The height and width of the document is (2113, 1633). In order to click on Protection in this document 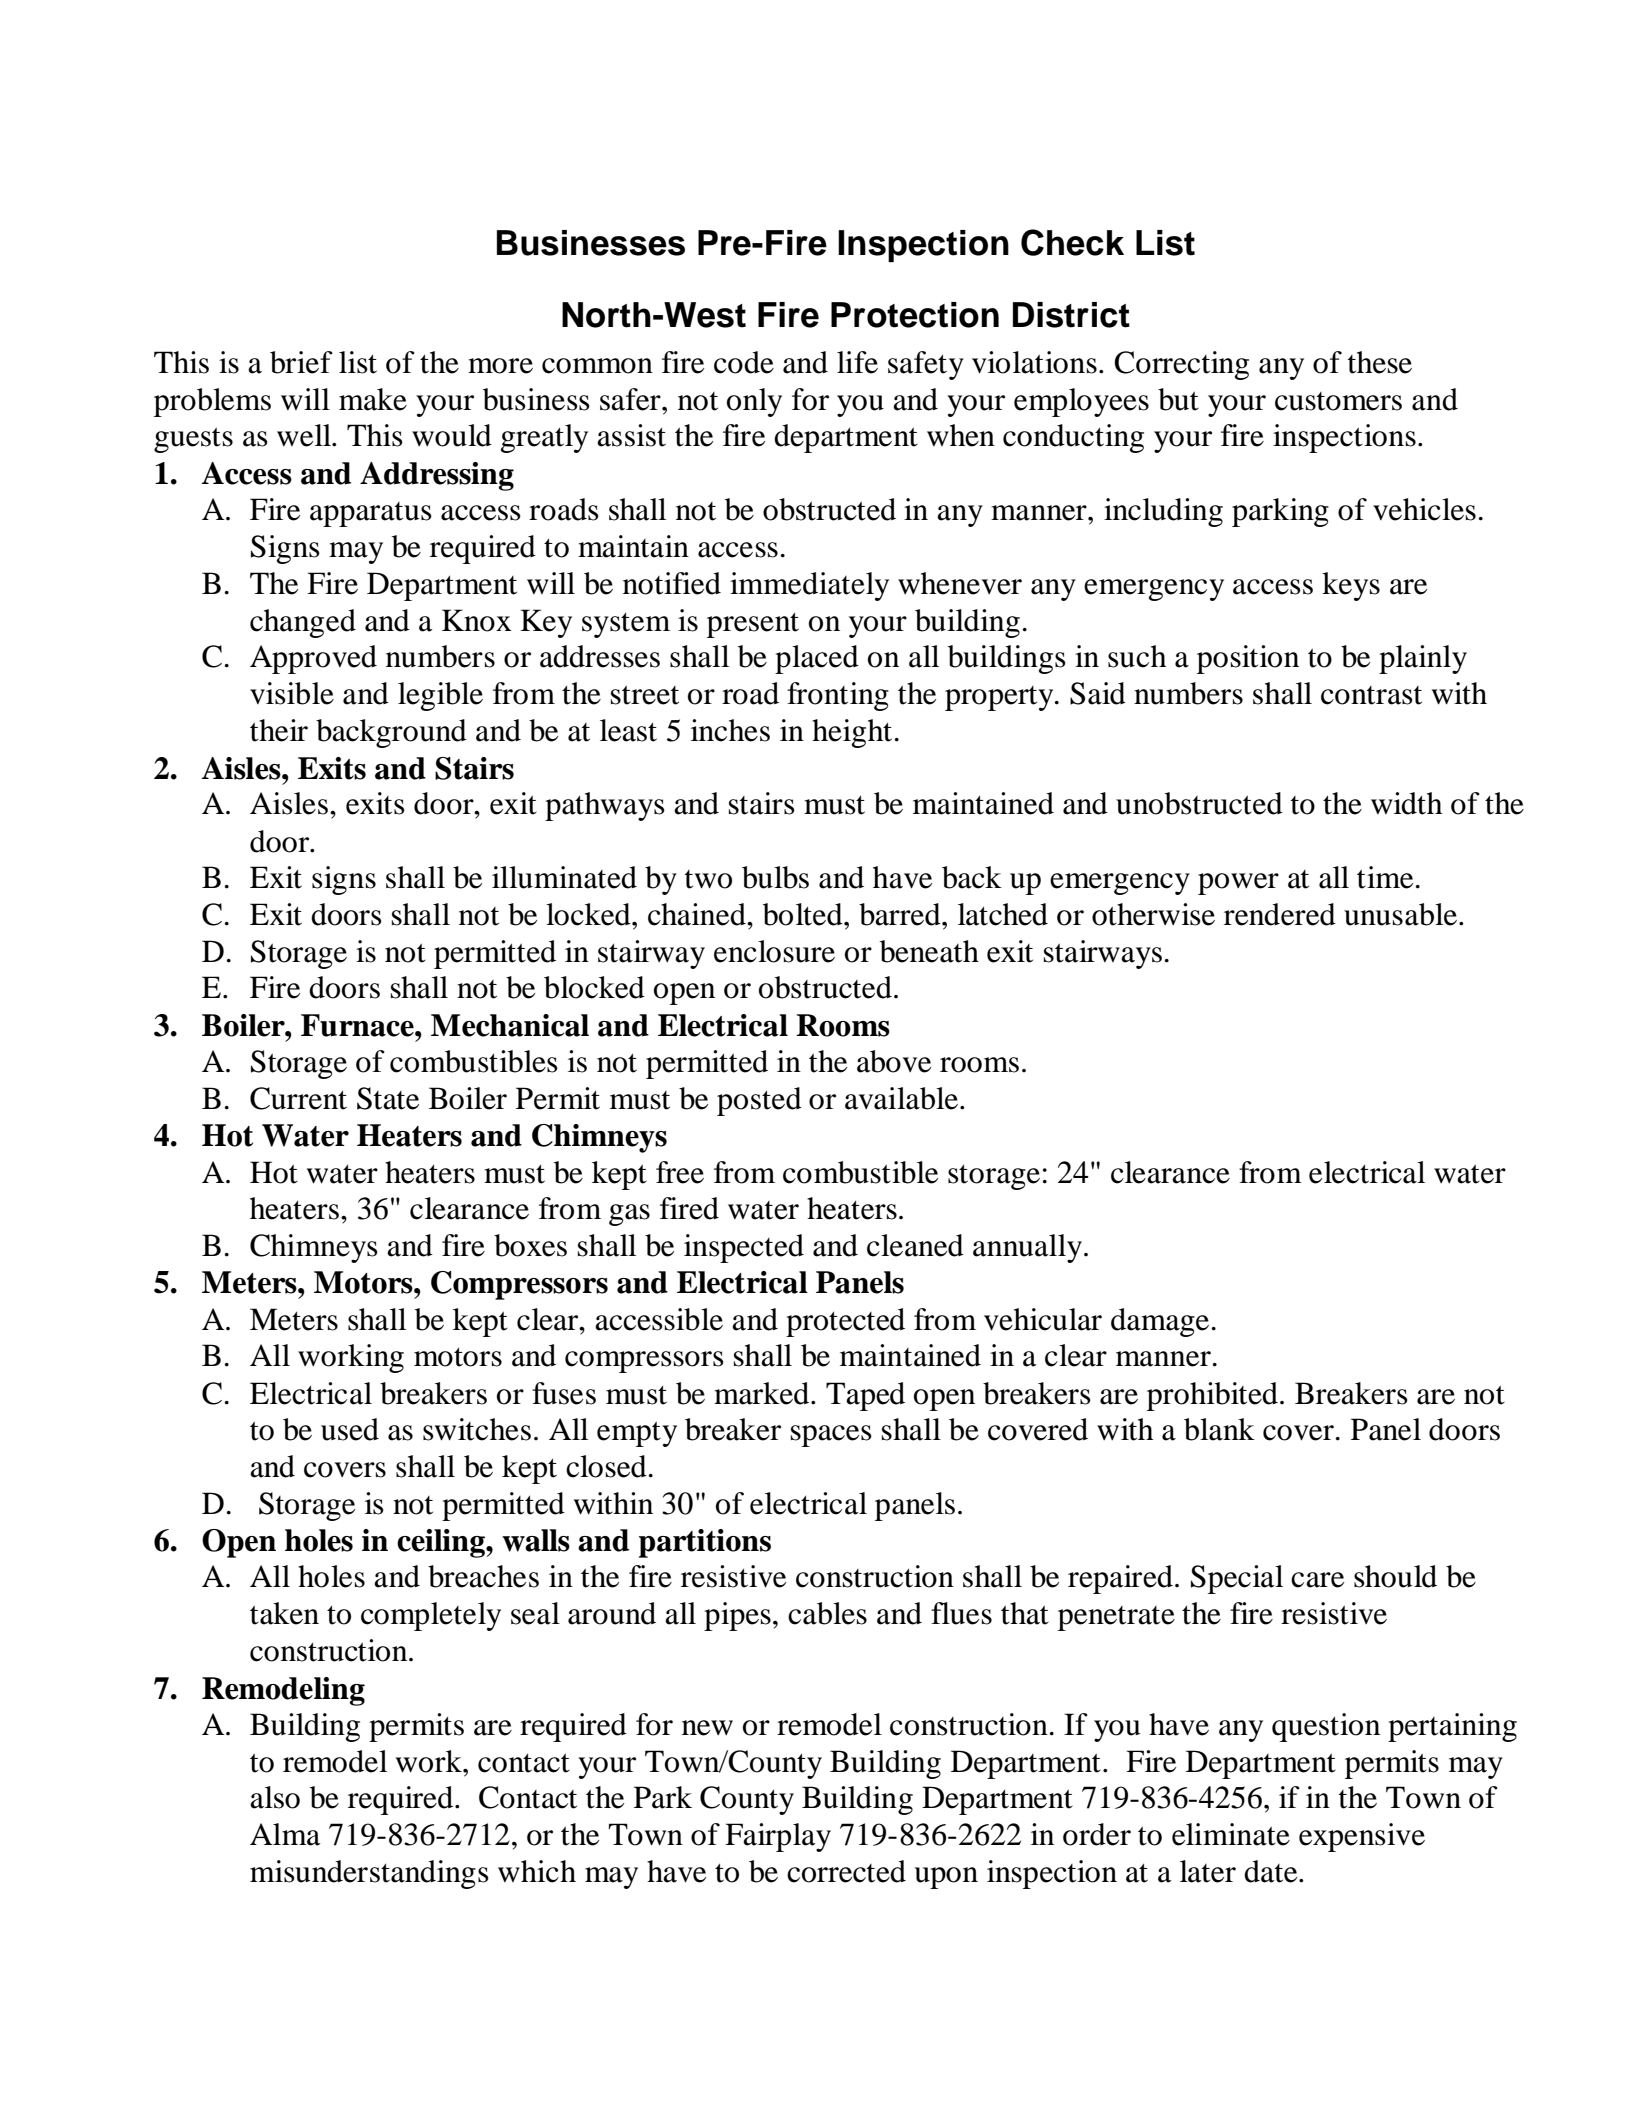, I will do `click(915, 315)`.
